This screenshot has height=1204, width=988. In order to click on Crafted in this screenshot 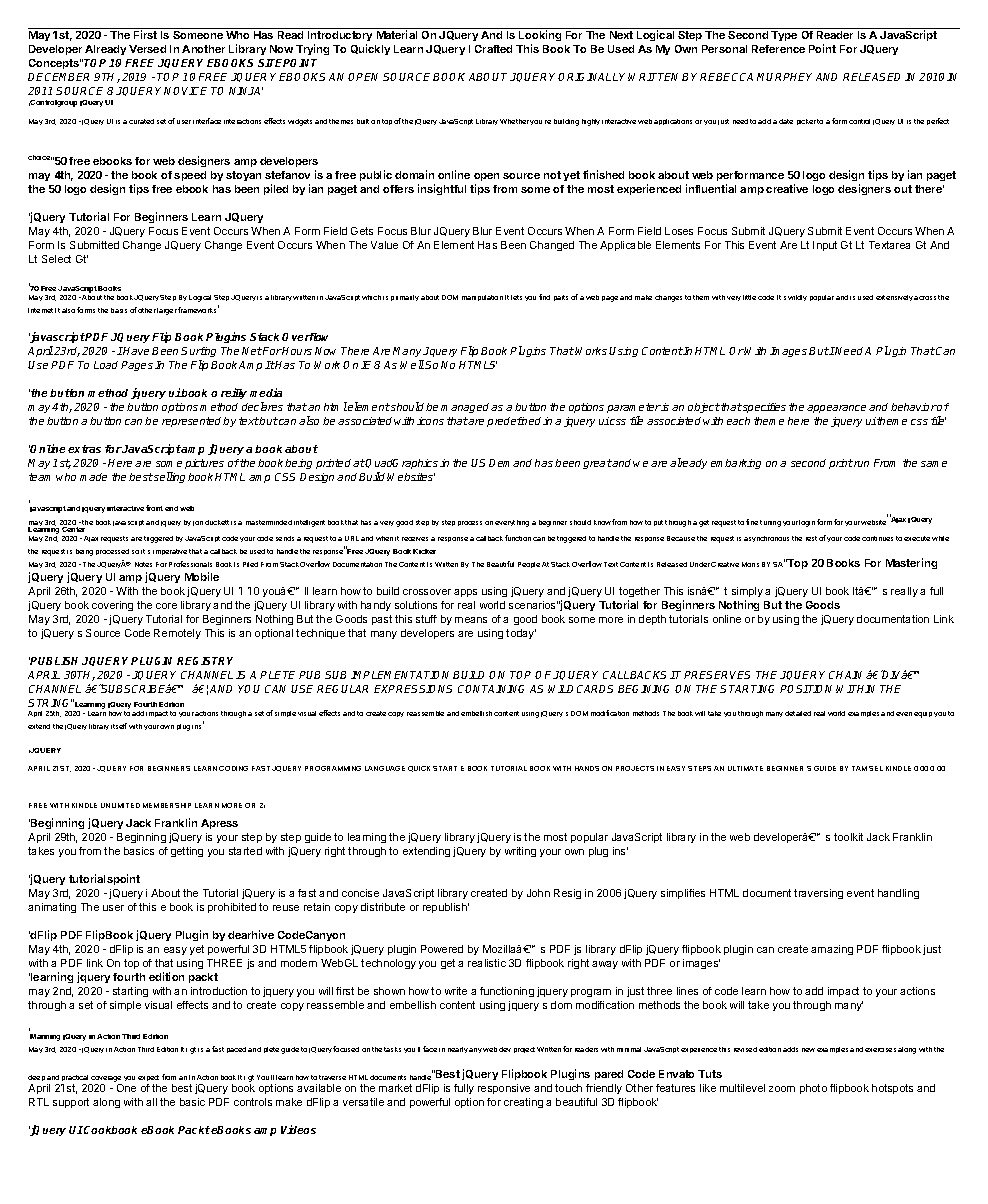, I will do `click(493, 49)`.
